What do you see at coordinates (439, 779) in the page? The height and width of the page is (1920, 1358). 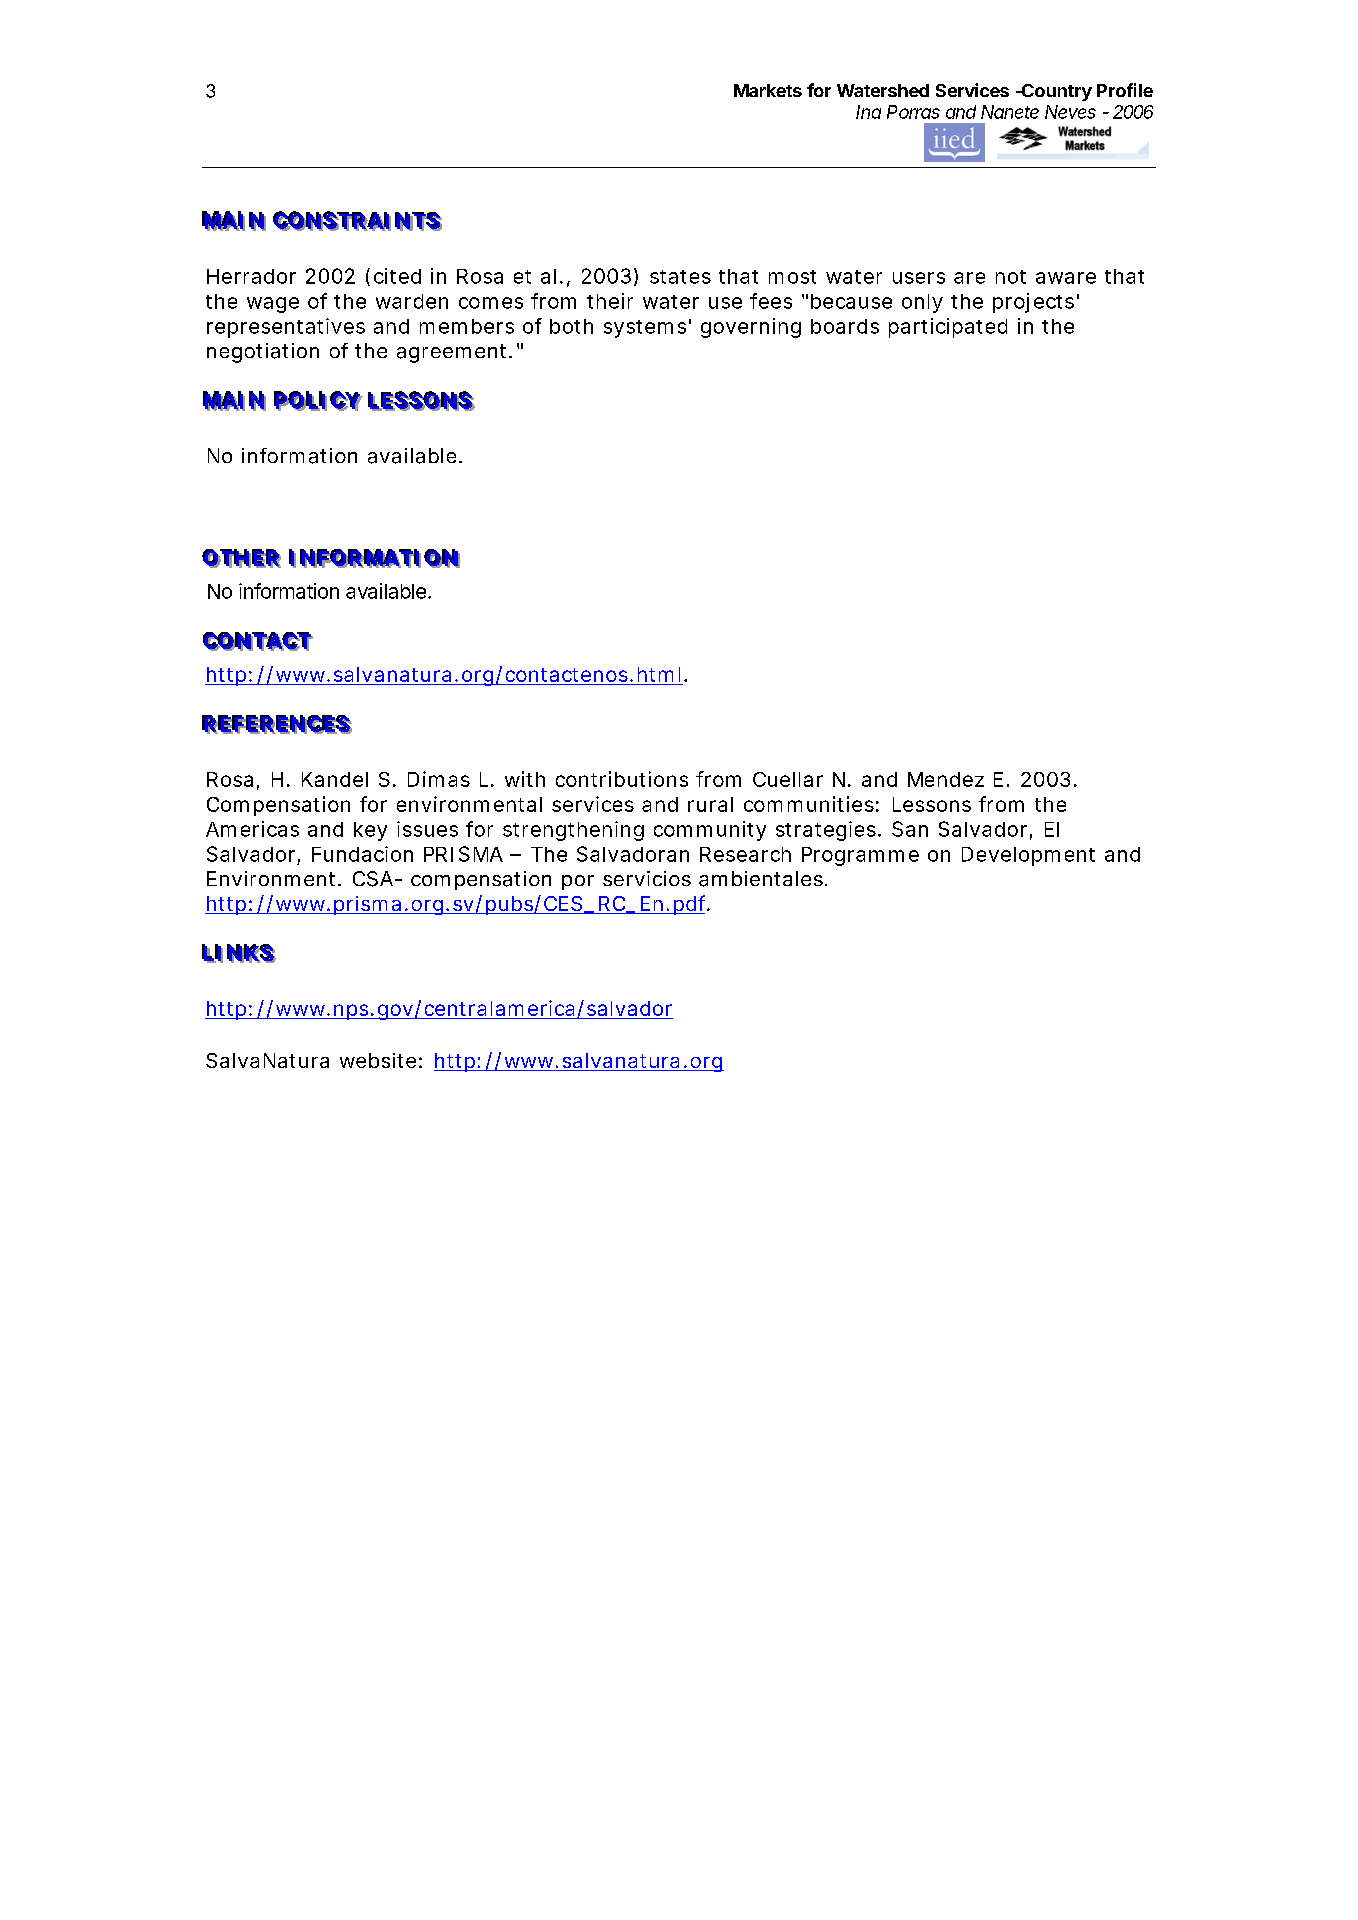 I see `Dimas` at bounding box center [439, 779].
